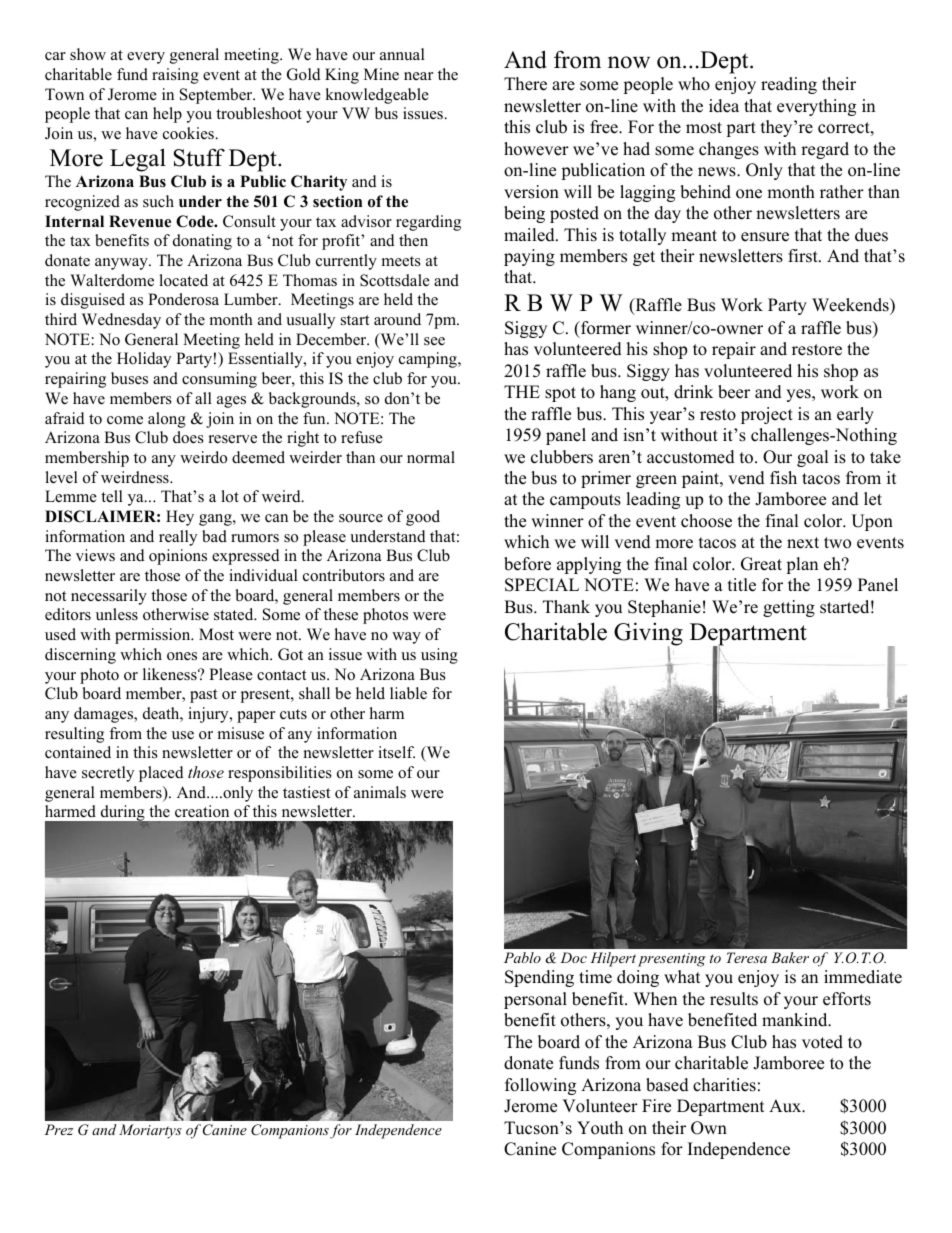  Describe the element at coordinates (59, 1129) in the screenshot. I see `Prez` at that location.
